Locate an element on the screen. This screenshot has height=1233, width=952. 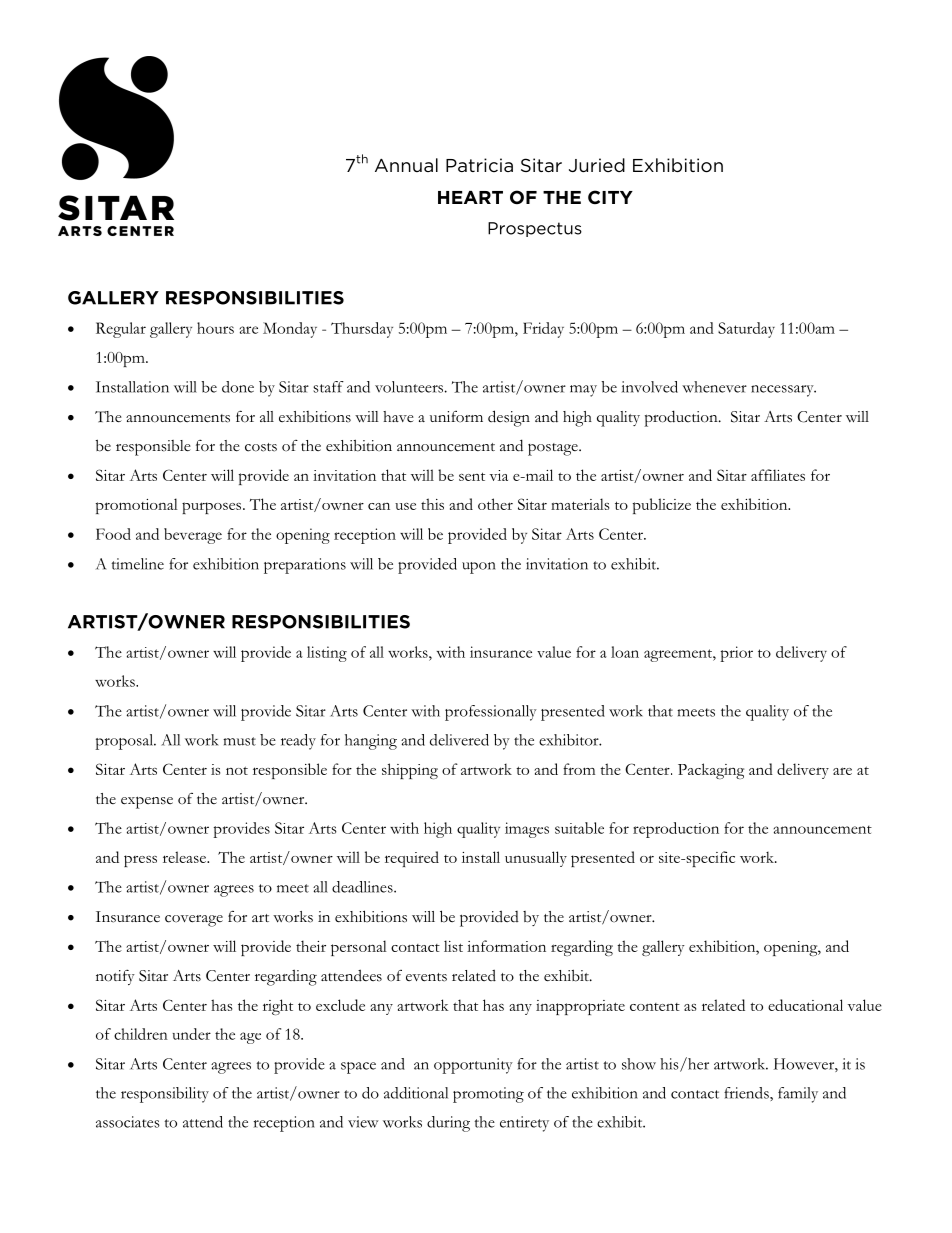
affiliates is located at coordinates (778, 475).
